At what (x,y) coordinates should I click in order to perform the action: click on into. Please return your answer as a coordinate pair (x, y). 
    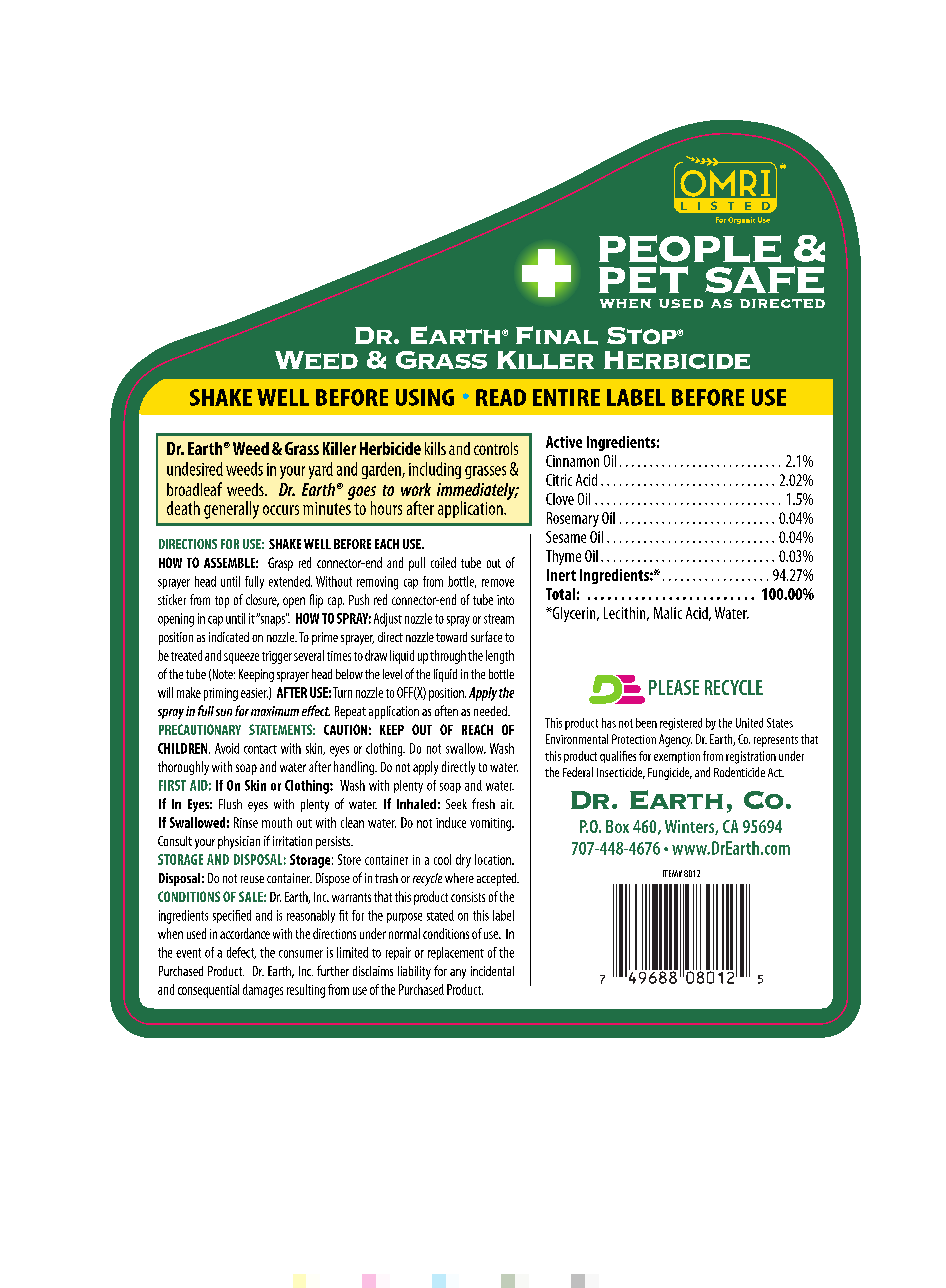
    Looking at the image, I should click on (505, 600).
